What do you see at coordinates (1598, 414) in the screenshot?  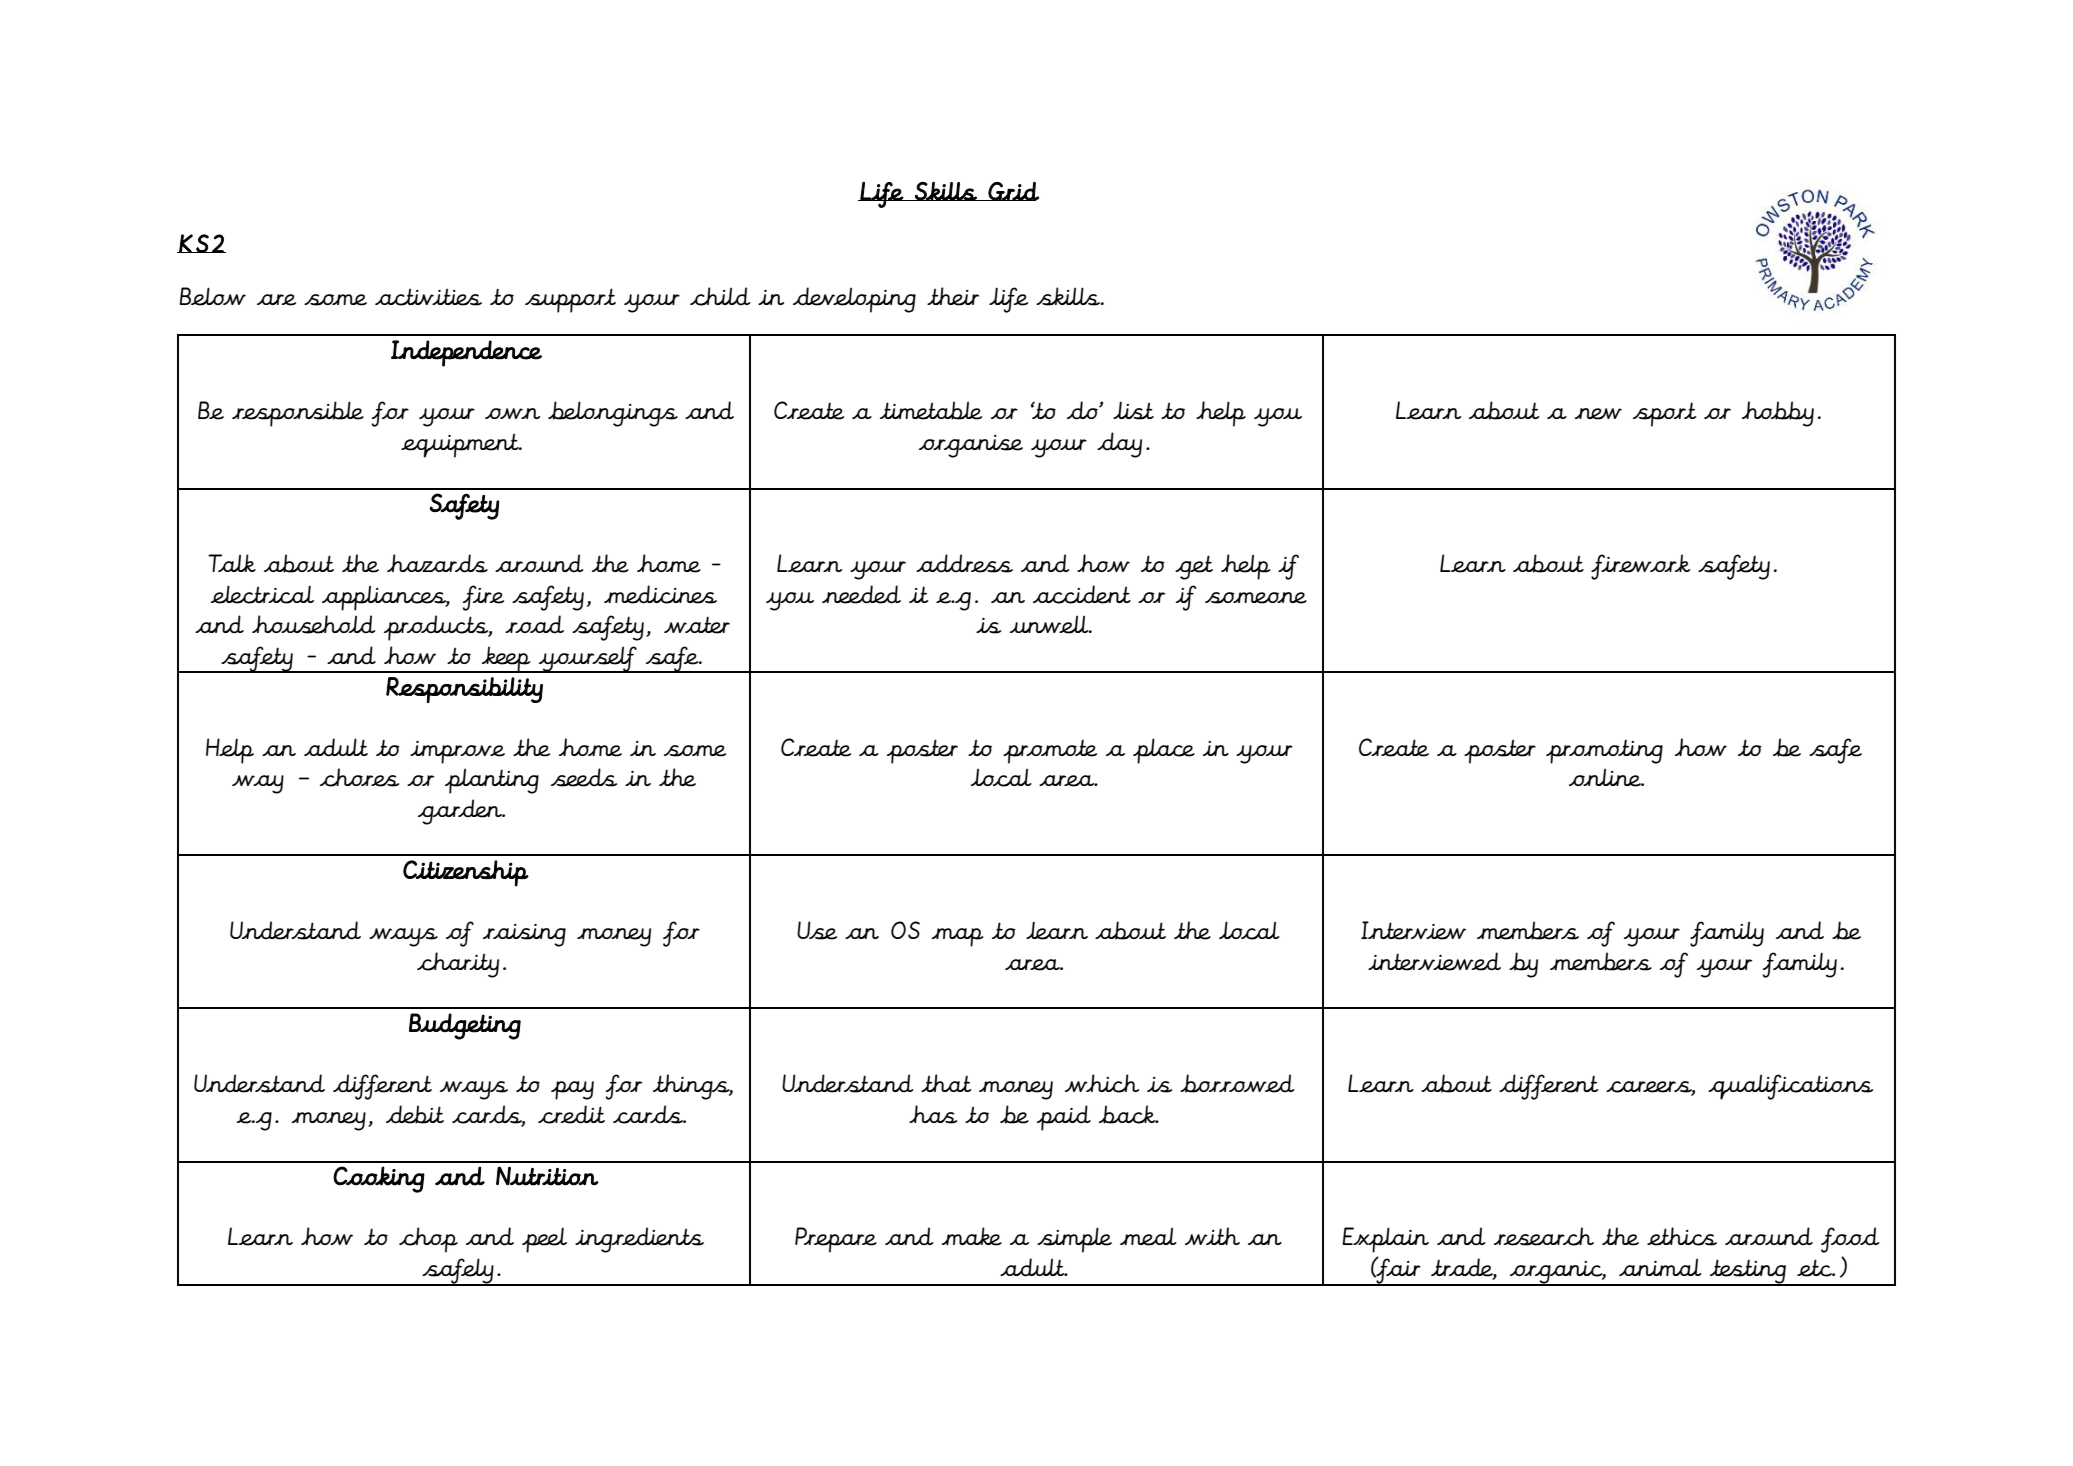 I see `new` at bounding box center [1598, 414].
